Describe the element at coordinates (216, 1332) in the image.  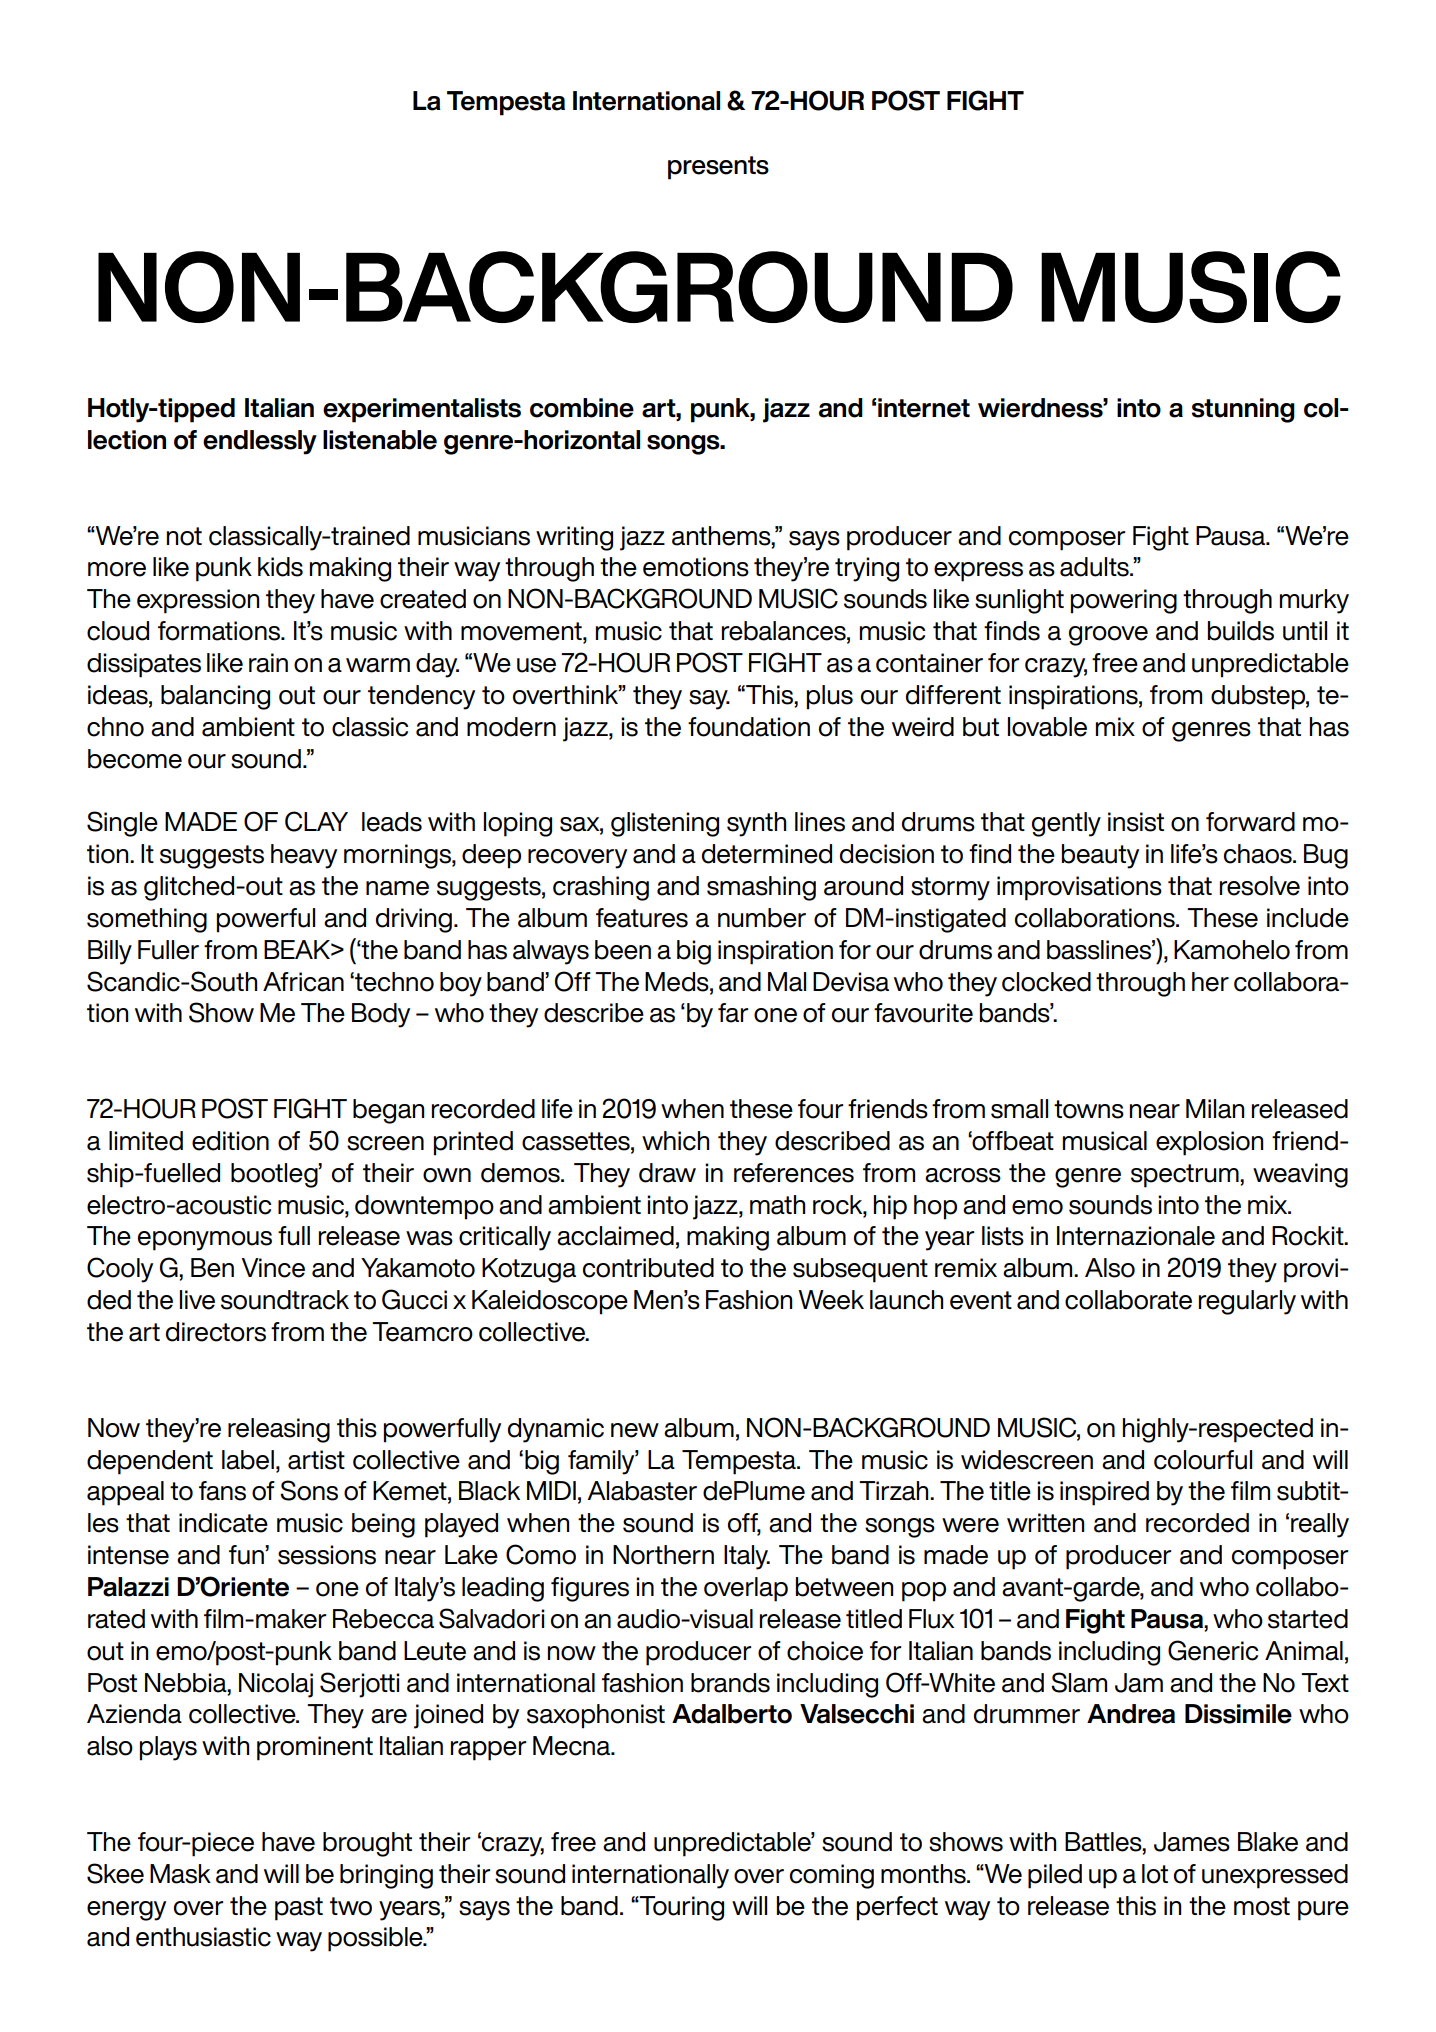
I see `directors` at that location.
